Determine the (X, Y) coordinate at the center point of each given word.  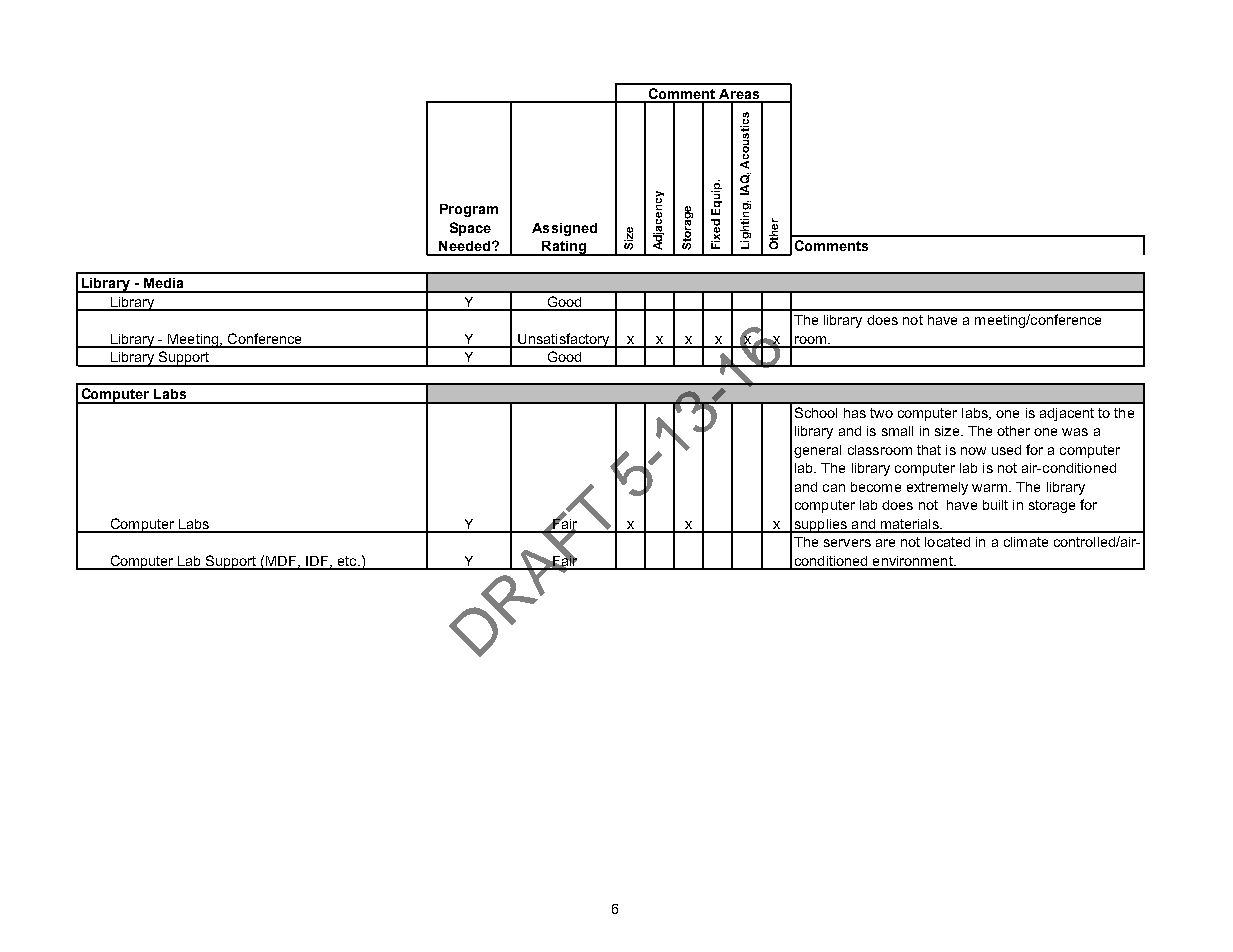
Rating (564, 248)
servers (847, 543)
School (816, 412)
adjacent (1067, 414)
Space (470, 229)
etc (347, 562)
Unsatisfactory (564, 340)
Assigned (564, 229)
